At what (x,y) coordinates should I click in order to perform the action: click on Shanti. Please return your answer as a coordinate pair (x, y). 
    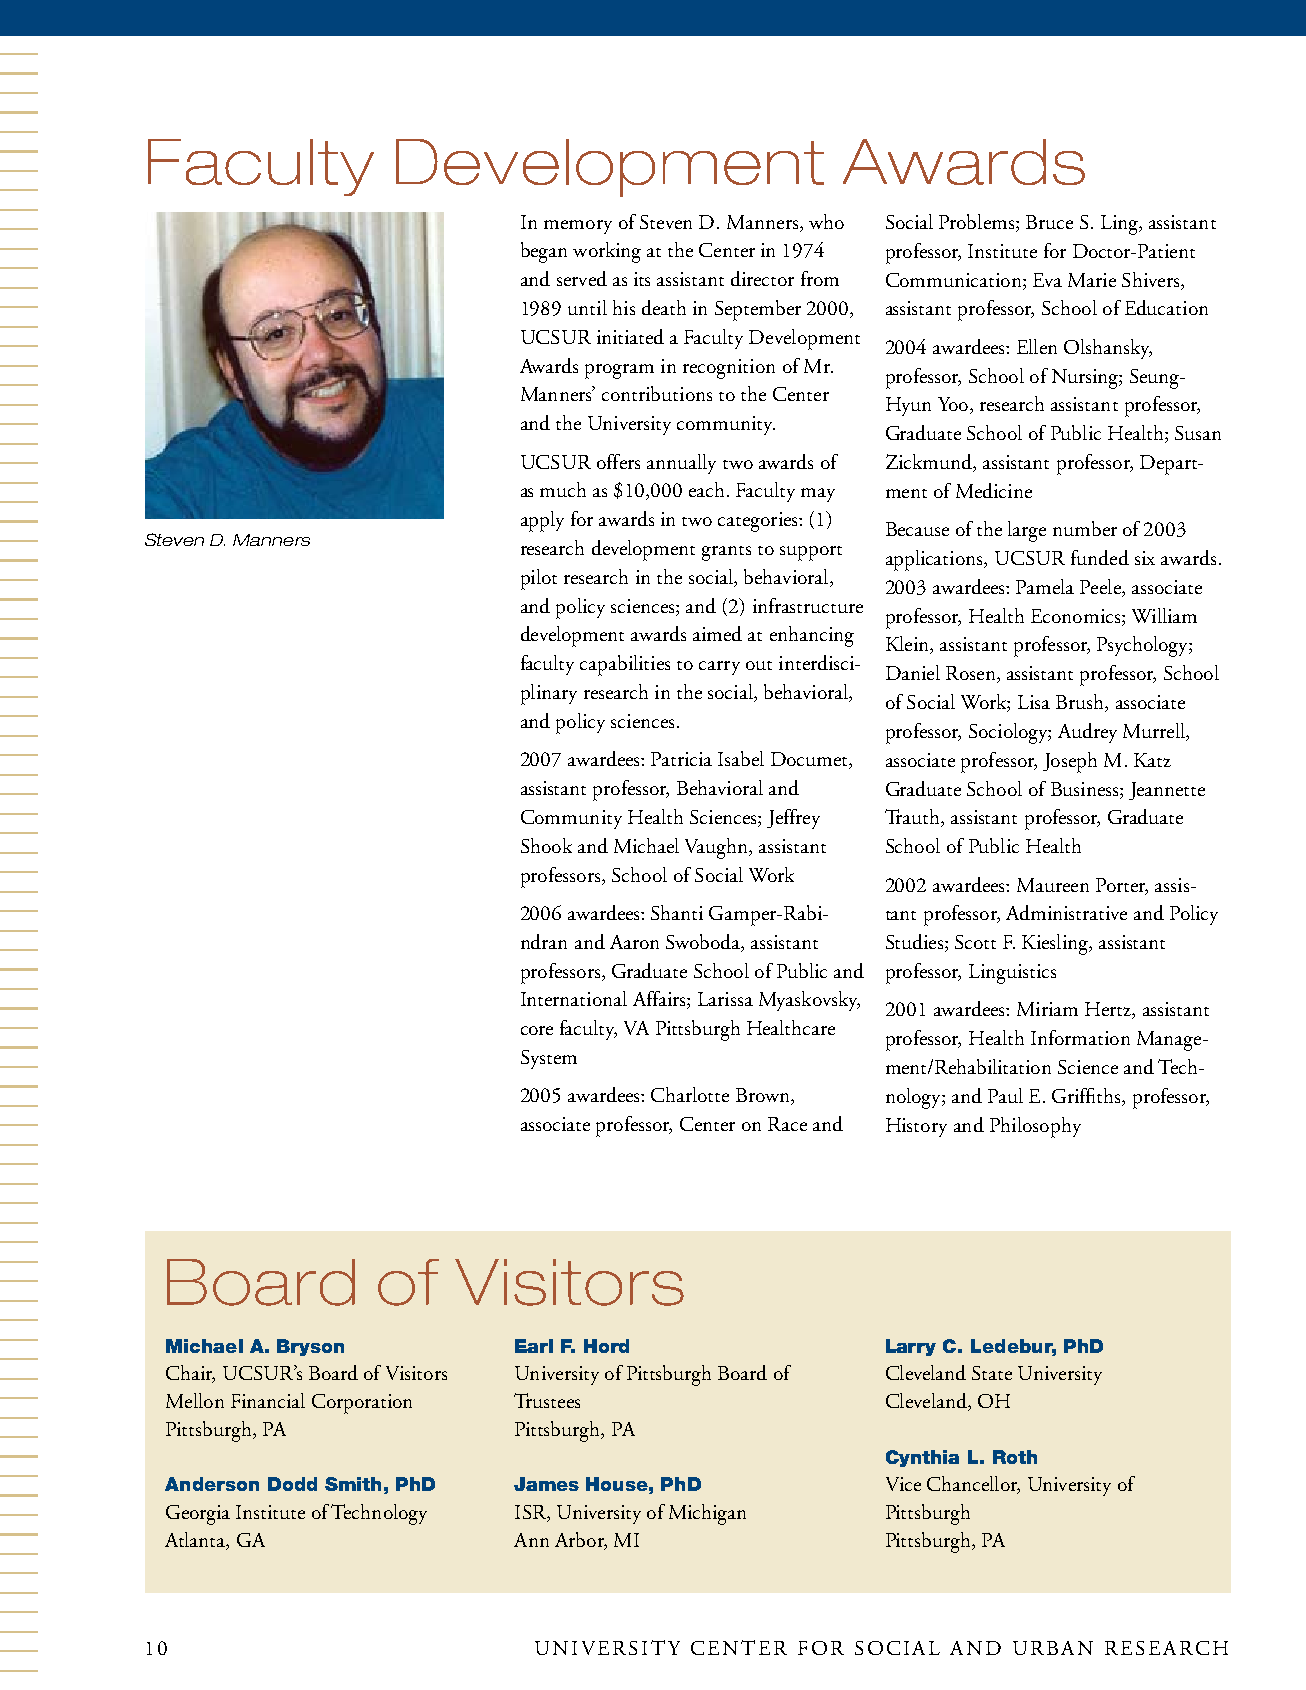
    Looking at the image, I should click on (677, 912).
